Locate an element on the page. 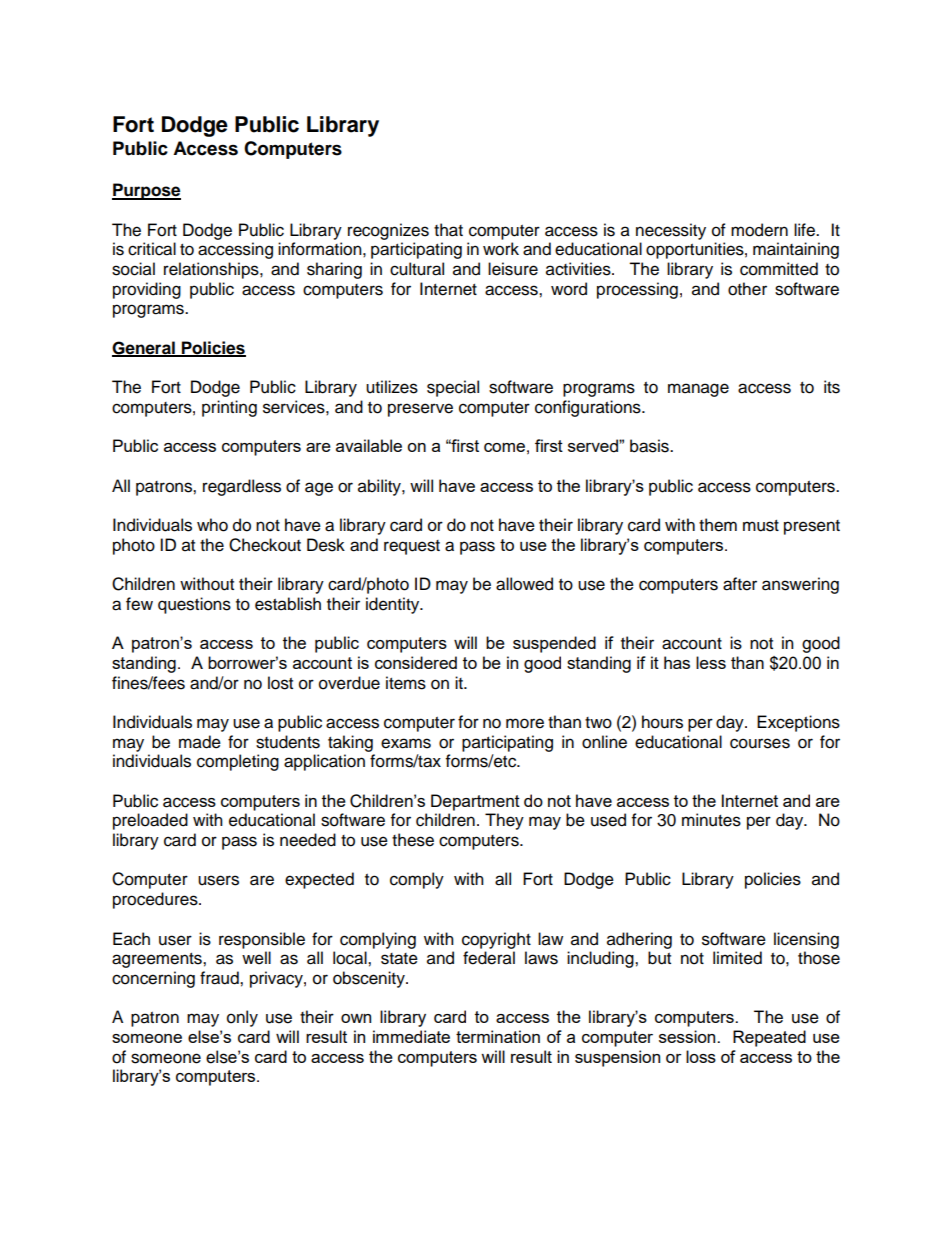  that is located at coordinates (448, 230).
